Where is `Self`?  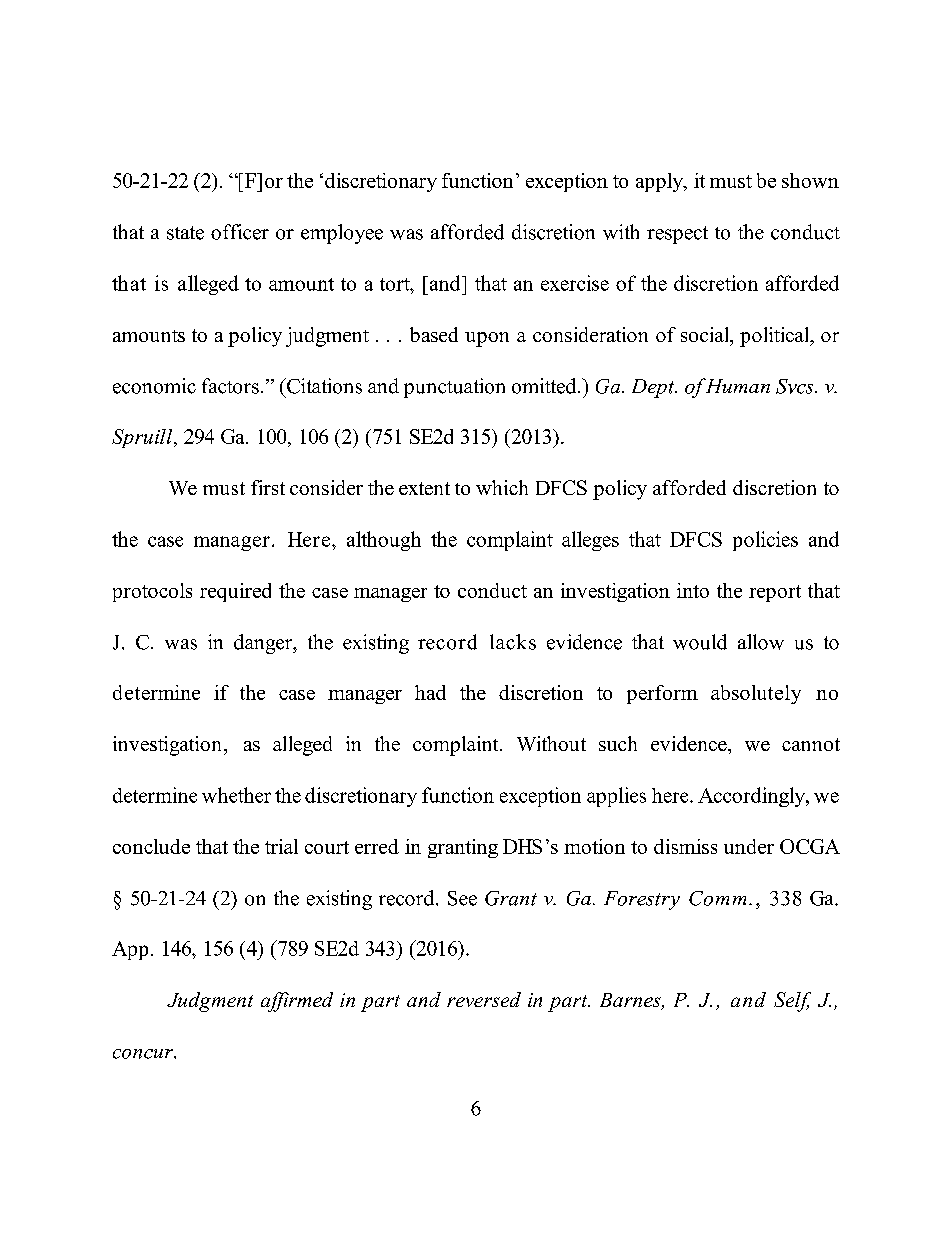
Self is located at coordinates (792, 1002).
